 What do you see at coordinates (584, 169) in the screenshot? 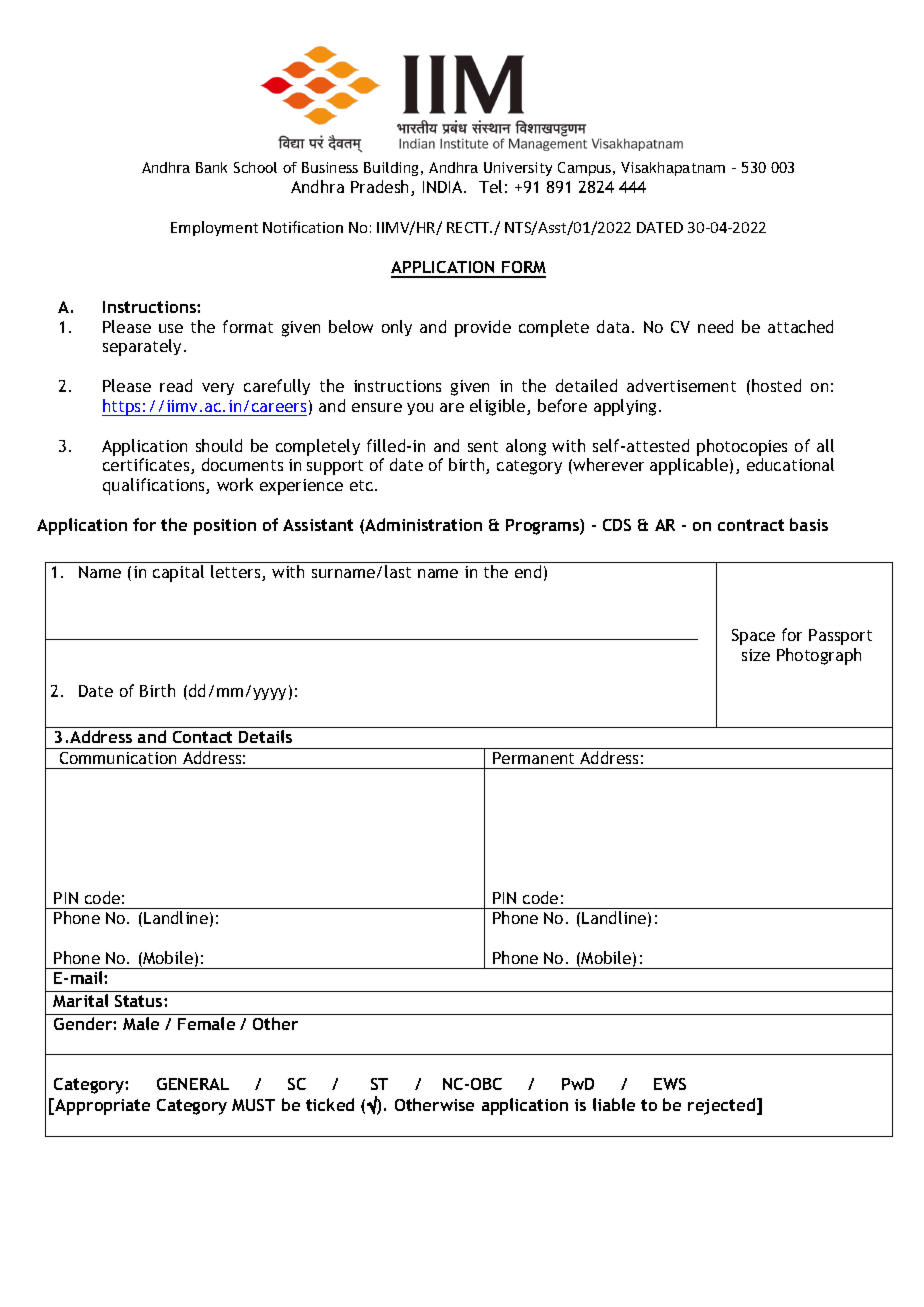
I see `Campus` at bounding box center [584, 169].
